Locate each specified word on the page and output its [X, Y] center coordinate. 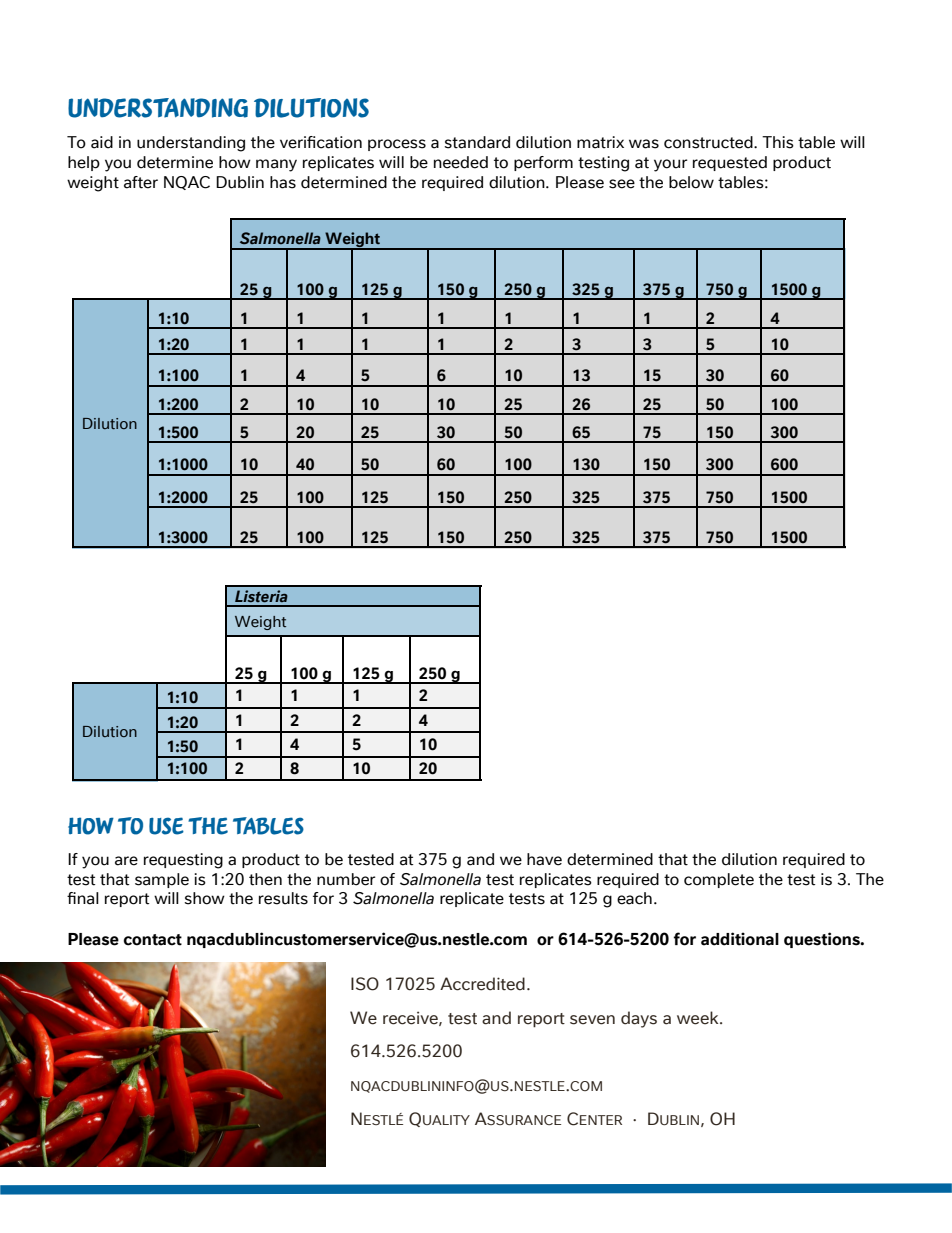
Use [166, 826]
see [622, 184]
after [141, 182]
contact [152, 940]
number [346, 879]
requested [730, 163]
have [544, 859]
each [634, 898]
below [691, 182]
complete [719, 880]
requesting [183, 861]
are [126, 861]
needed [461, 162]
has [283, 182]
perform [543, 163]
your [671, 165]
